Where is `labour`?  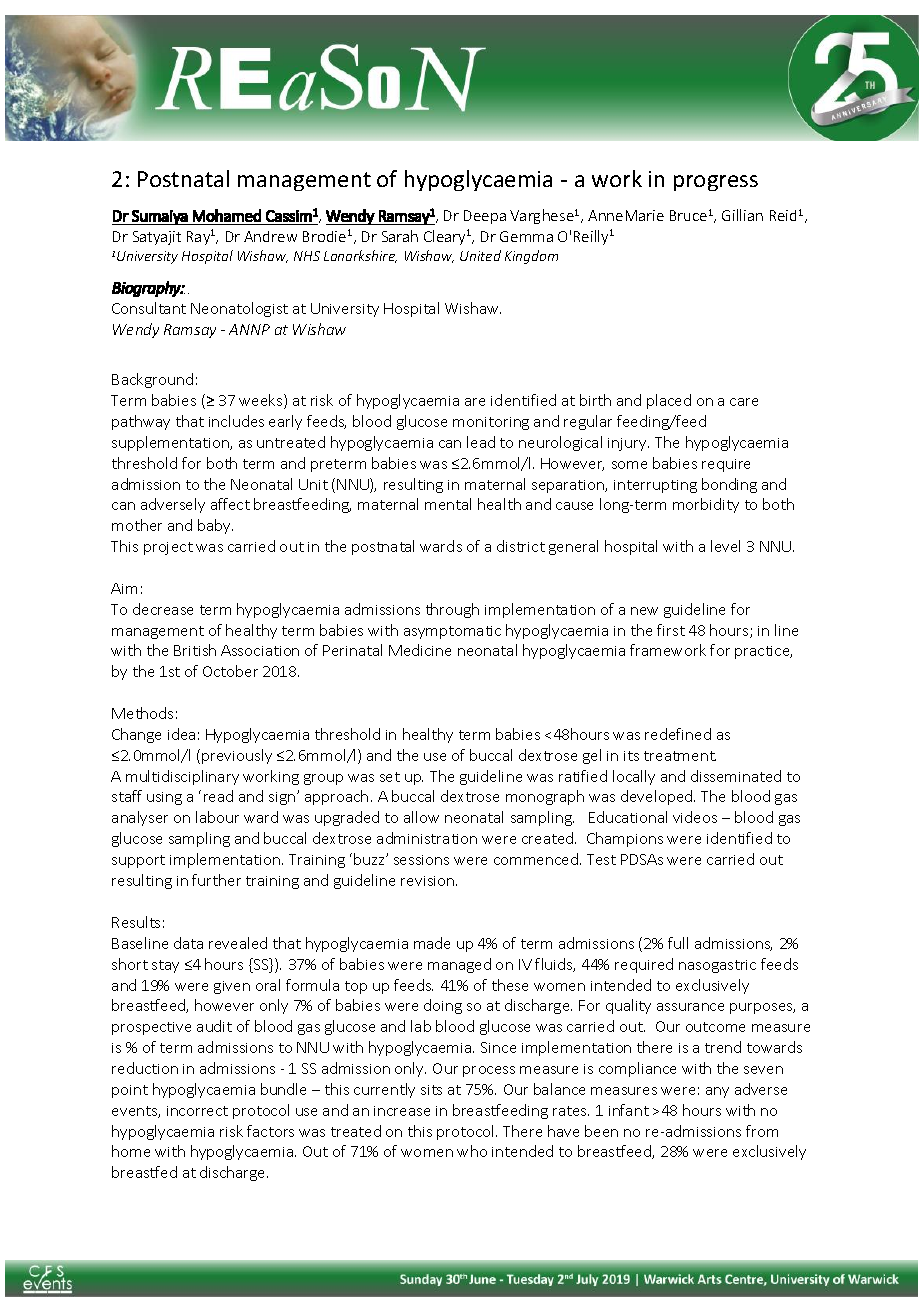 labour is located at coordinates (217, 817).
